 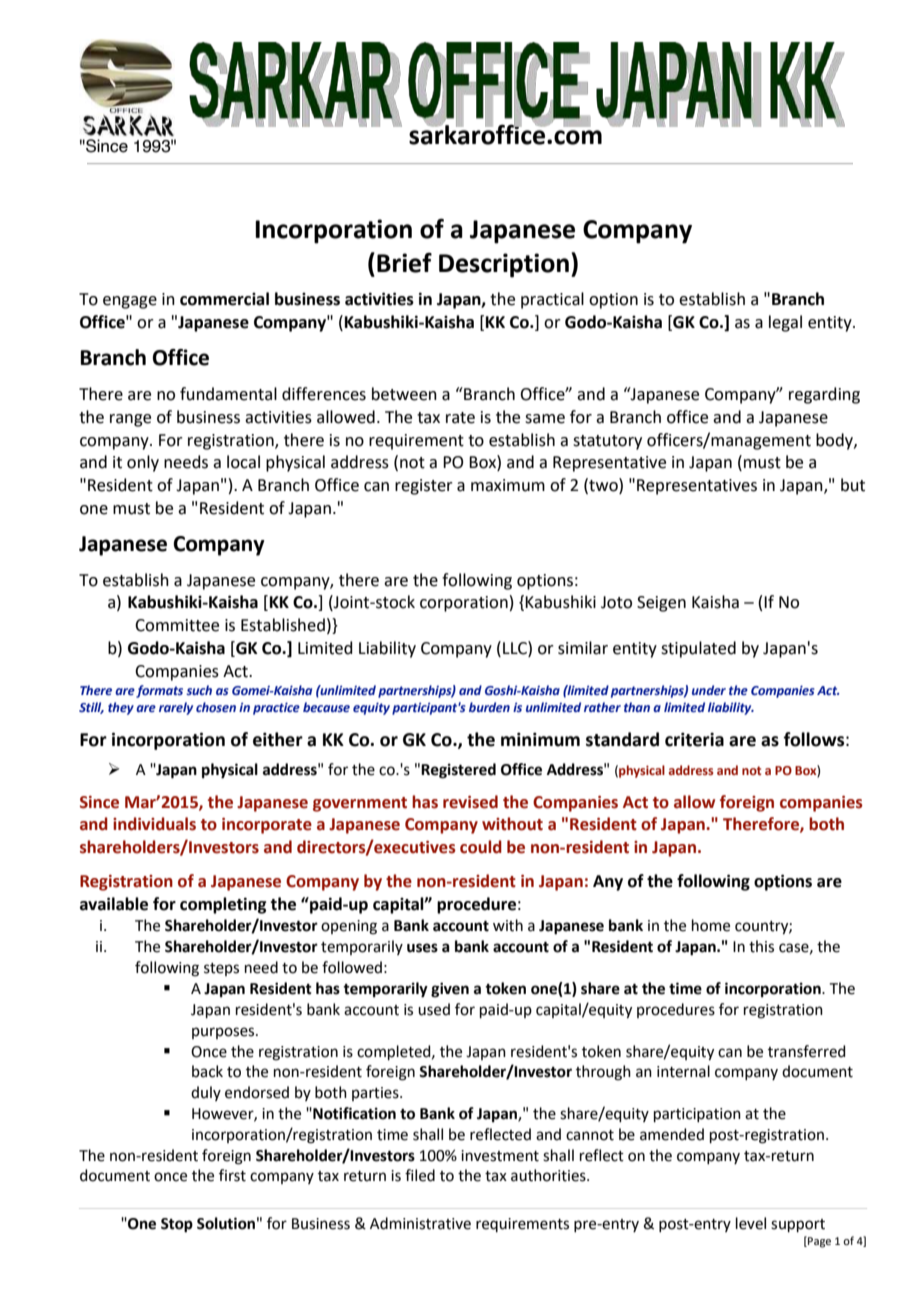 What do you see at coordinates (698, 649) in the document?
I see `stipulated` at bounding box center [698, 649].
